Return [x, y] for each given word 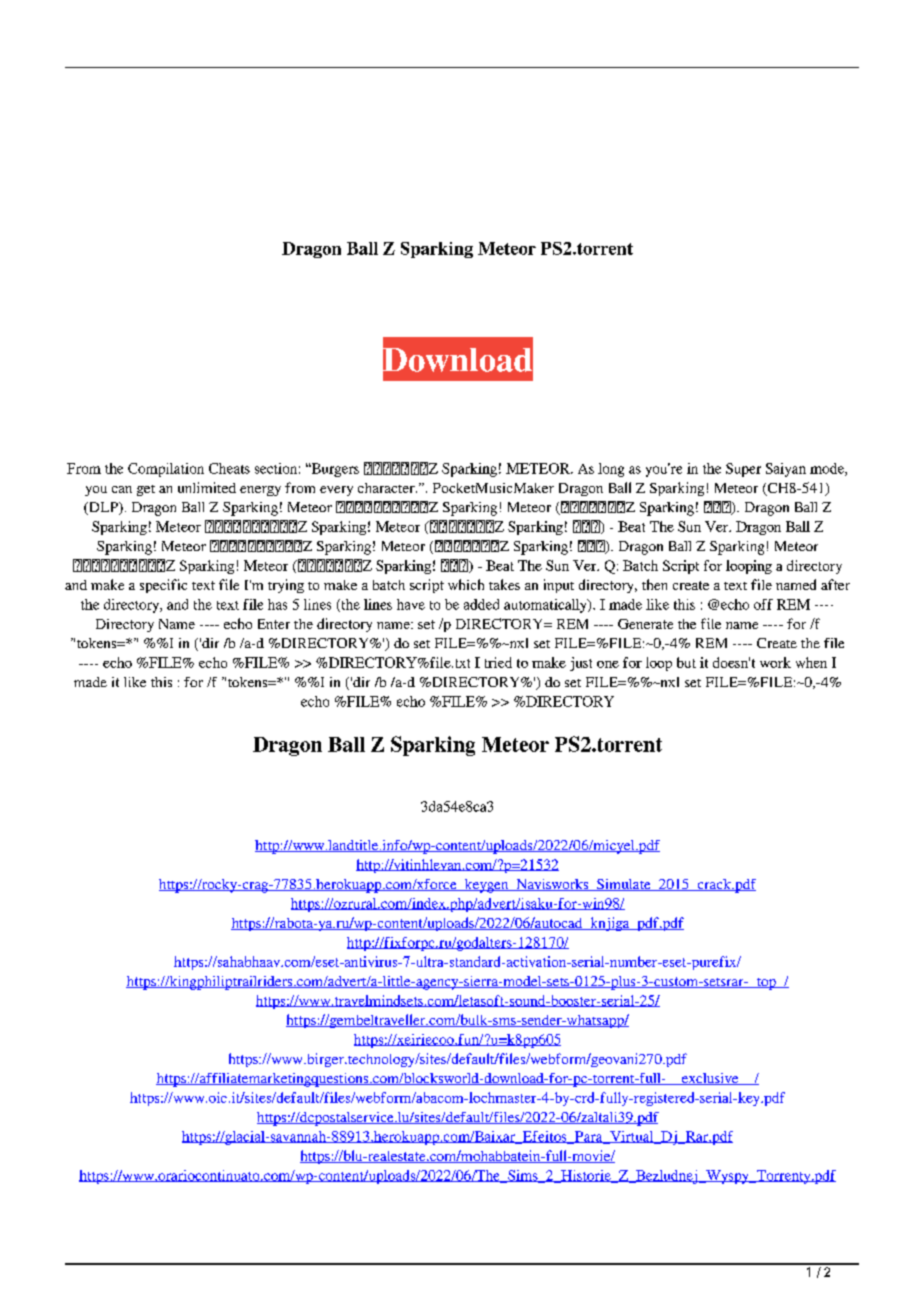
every [336, 491]
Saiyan [786, 470]
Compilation [166, 470]
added [481, 604]
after [835, 584]
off [763, 604]
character [387, 488]
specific [163, 586]
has [277, 604]
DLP [103, 508]
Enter [274, 624]
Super [743, 470]
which [466, 584]
